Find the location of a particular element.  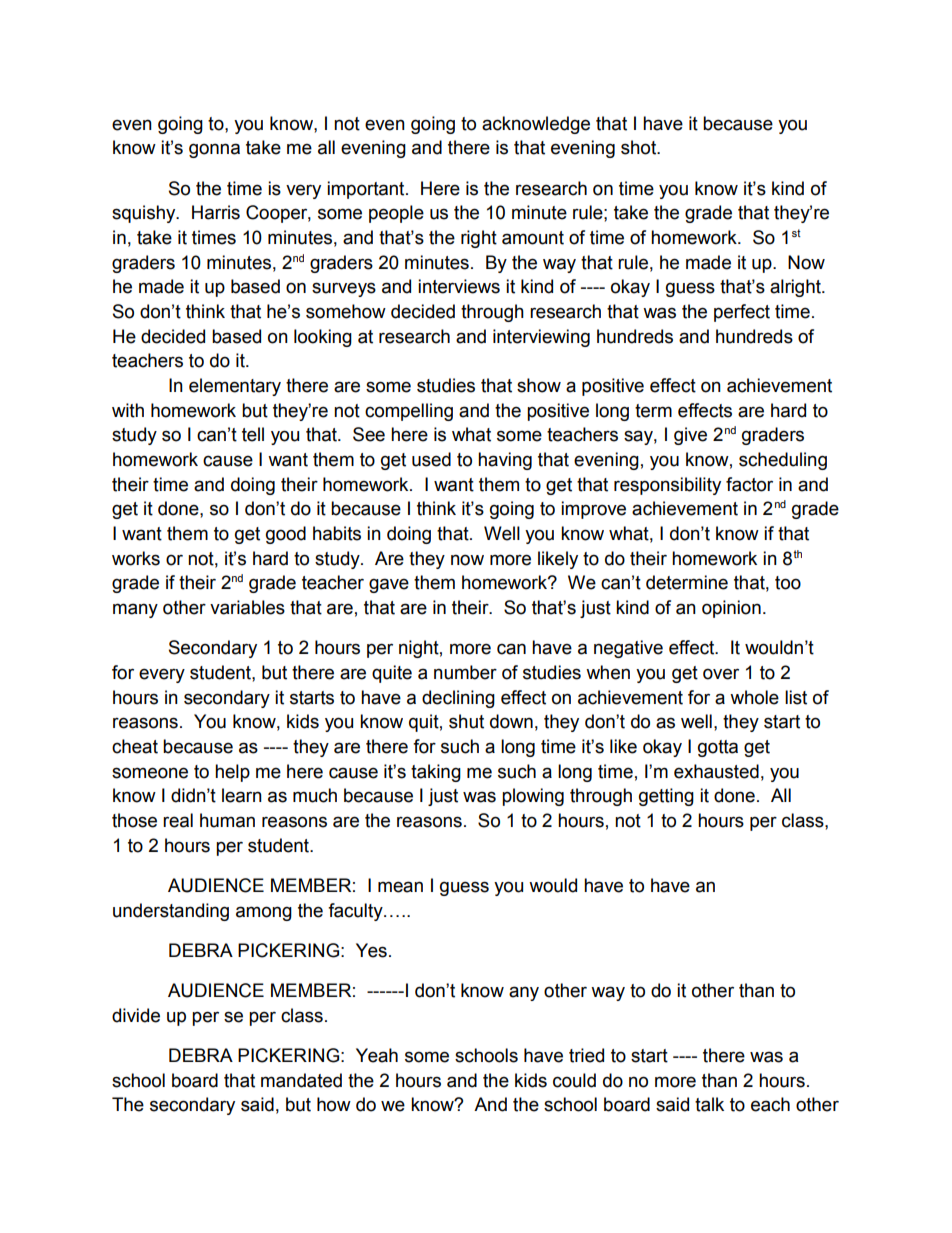

Yeah is located at coordinates (377, 1055).
